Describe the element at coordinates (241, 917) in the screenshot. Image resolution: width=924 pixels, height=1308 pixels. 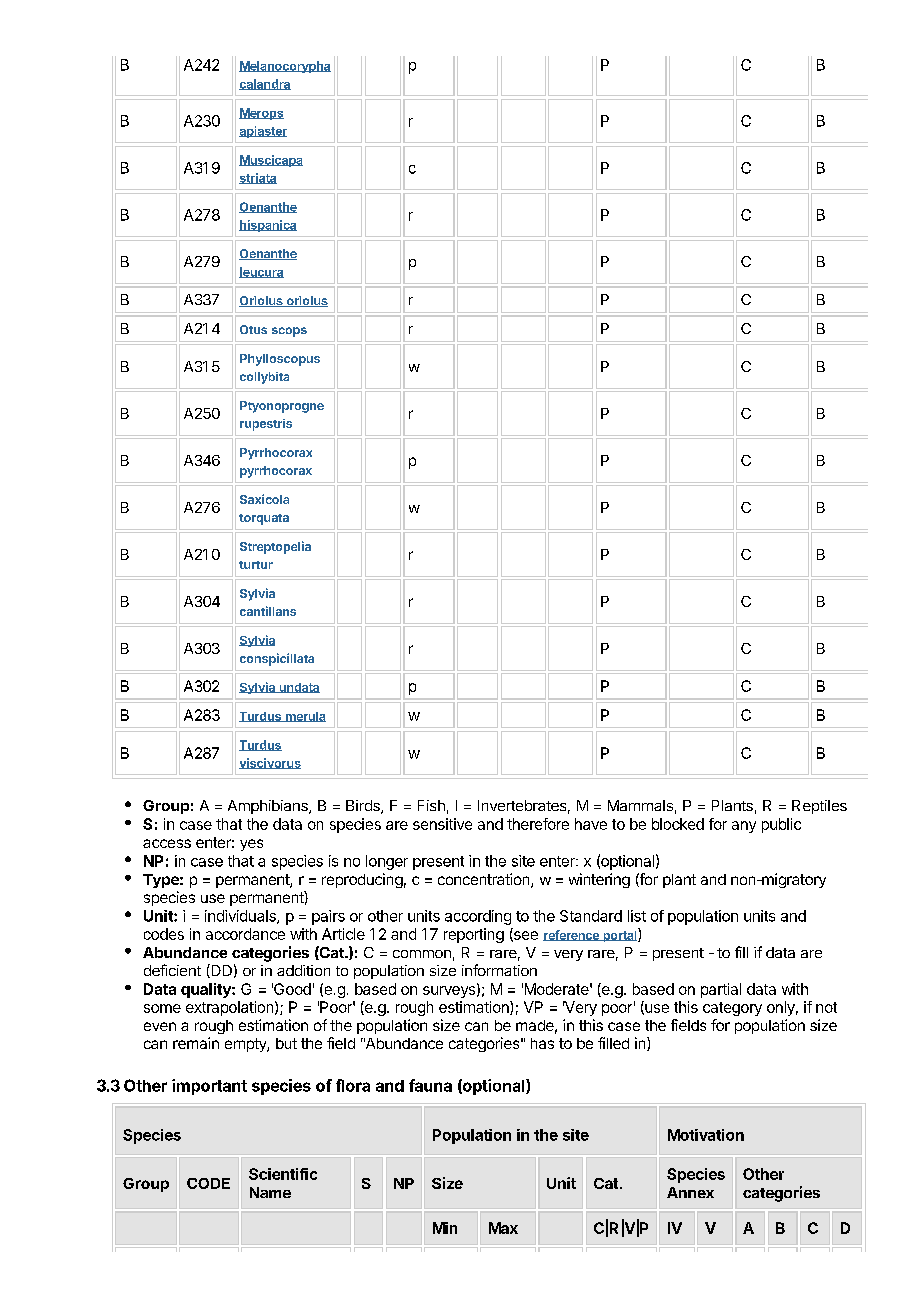
I see `individuals` at that location.
